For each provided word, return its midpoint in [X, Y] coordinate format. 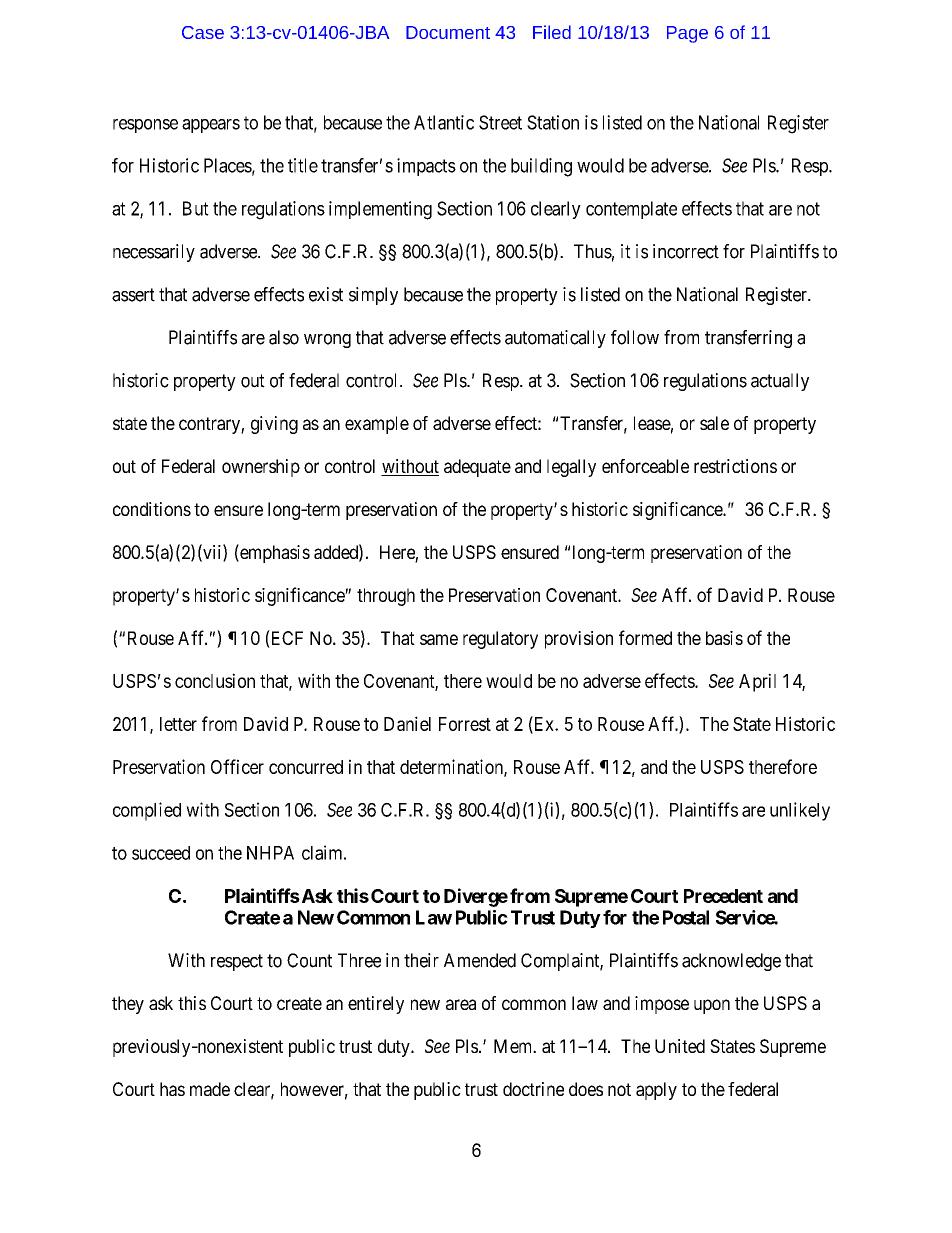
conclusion [215, 680]
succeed [161, 853]
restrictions [735, 466]
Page [687, 34]
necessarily [154, 253]
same [439, 639]
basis [724, 638]
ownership [261, 468]
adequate [477, 468]
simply [373, 296]
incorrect [686, 251]
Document [448, 32]
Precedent [723, 896]
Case [203, 32]
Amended [480, 960]
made [210, 1089]
